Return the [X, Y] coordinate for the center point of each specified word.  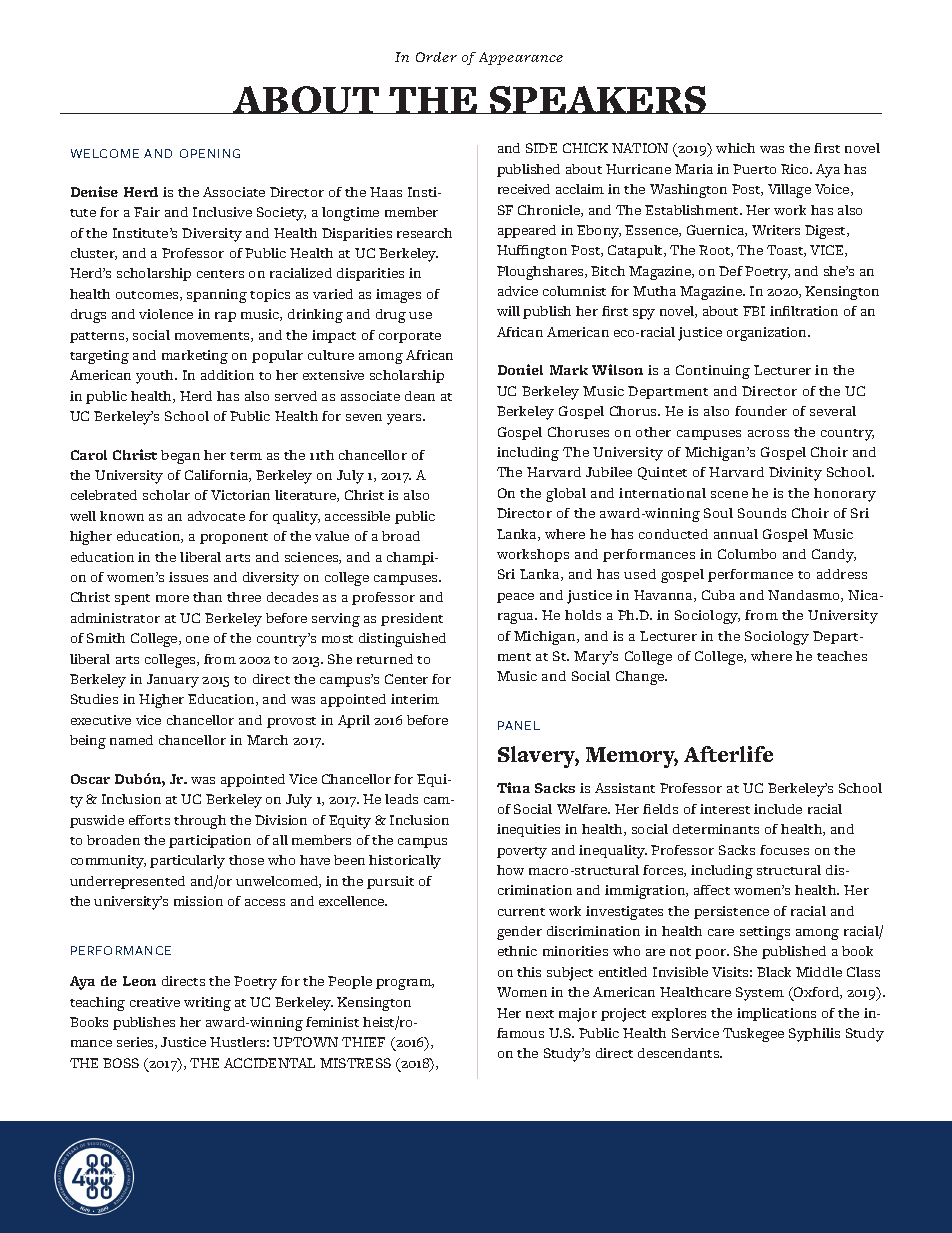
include [778, 809]
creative [155, 1002]
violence [166, 314]
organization [768, 334]
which [735, 148]
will [508, 311]
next [540, 1014]
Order [436, 57]
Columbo [747, 554]
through [200, 822]
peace [515, 598]
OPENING [210, 153]
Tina [513, 787]
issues [188, 577]
